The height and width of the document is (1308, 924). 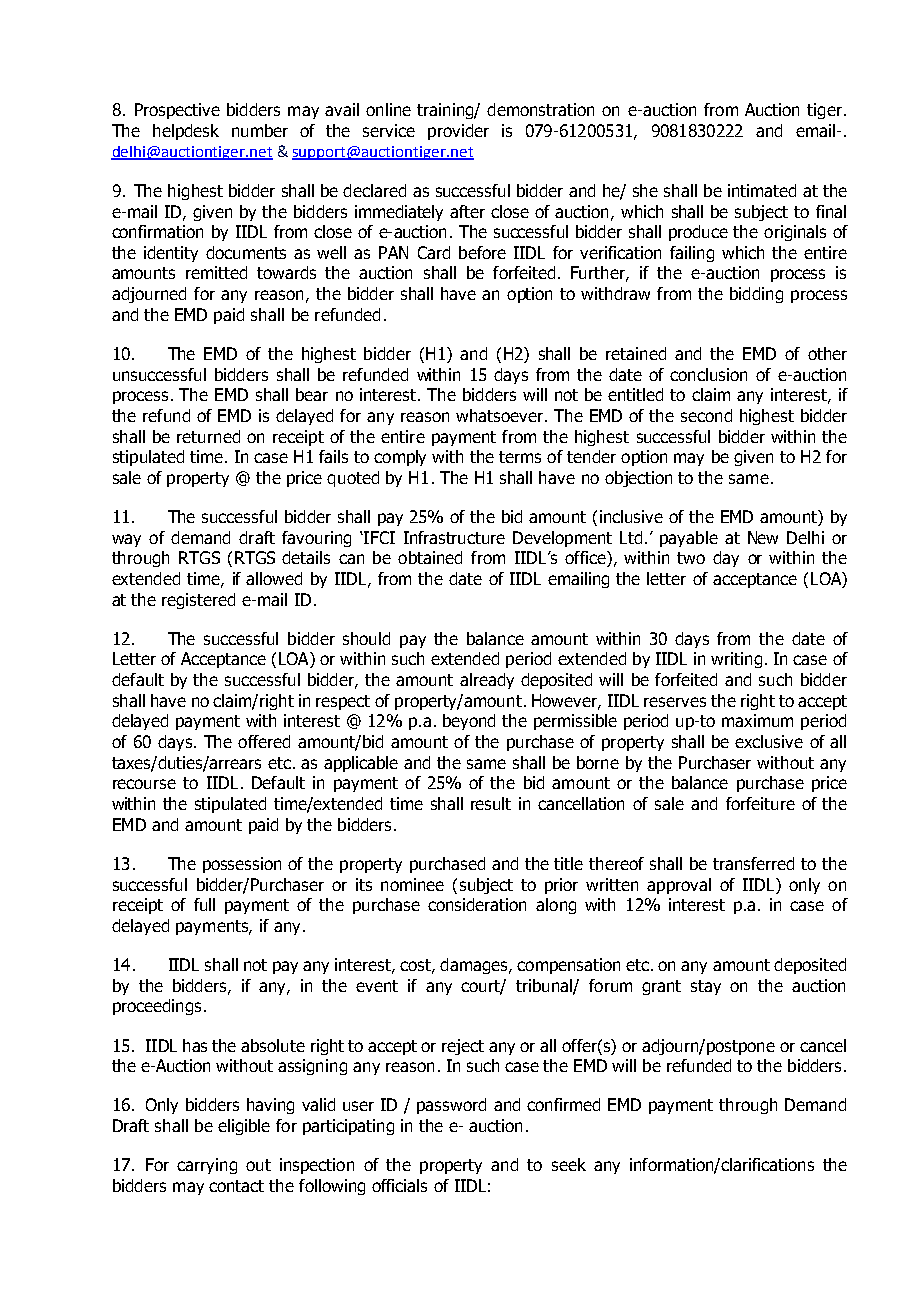 What do you see at coordinates (207, 1166) in the document?
I see `carrying` at bounding box center [207, 1166].
